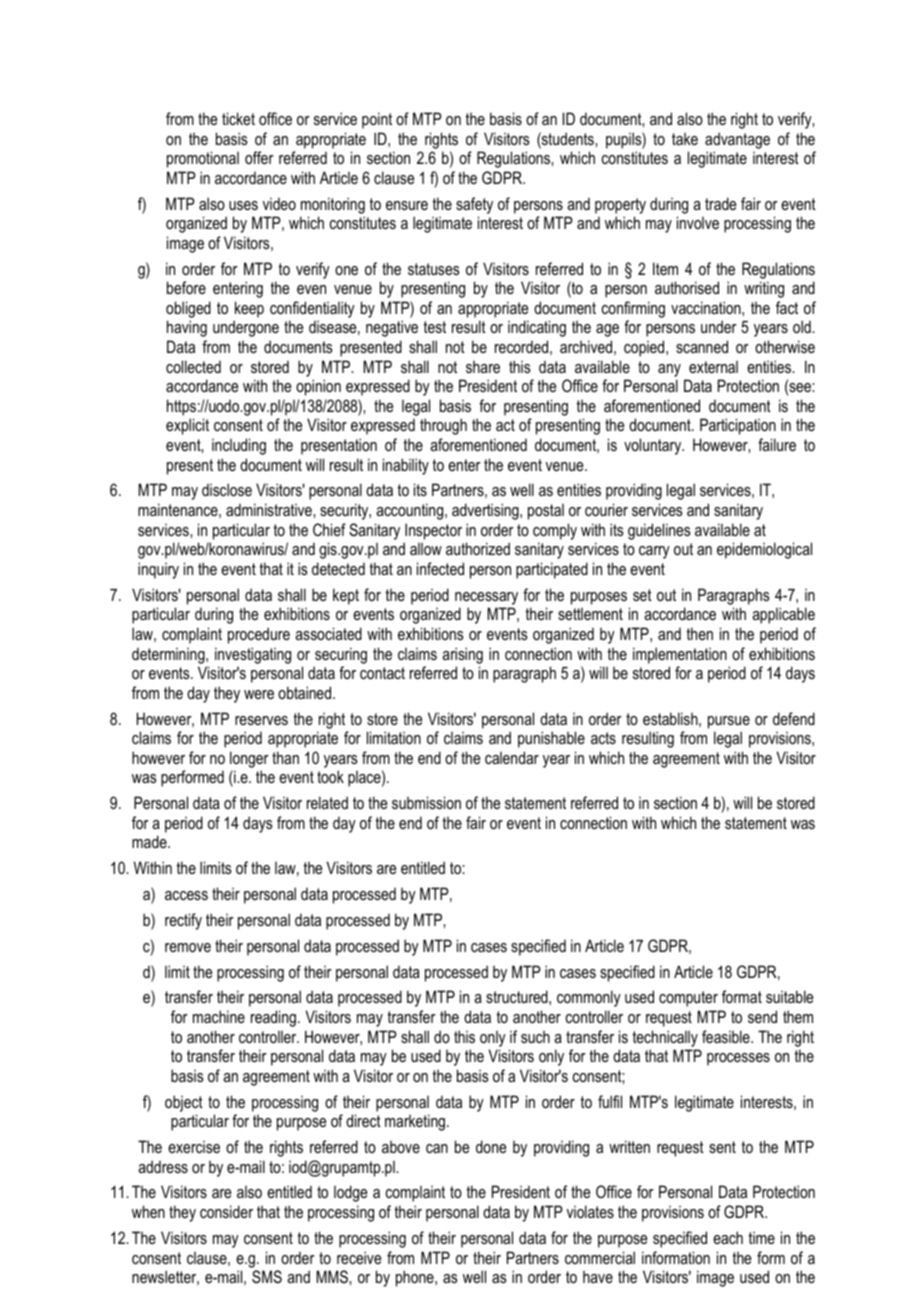  What do you see at coordinates (227, 489) in the screenshot?
I see `disclose` at bounding box center [227, 489].
